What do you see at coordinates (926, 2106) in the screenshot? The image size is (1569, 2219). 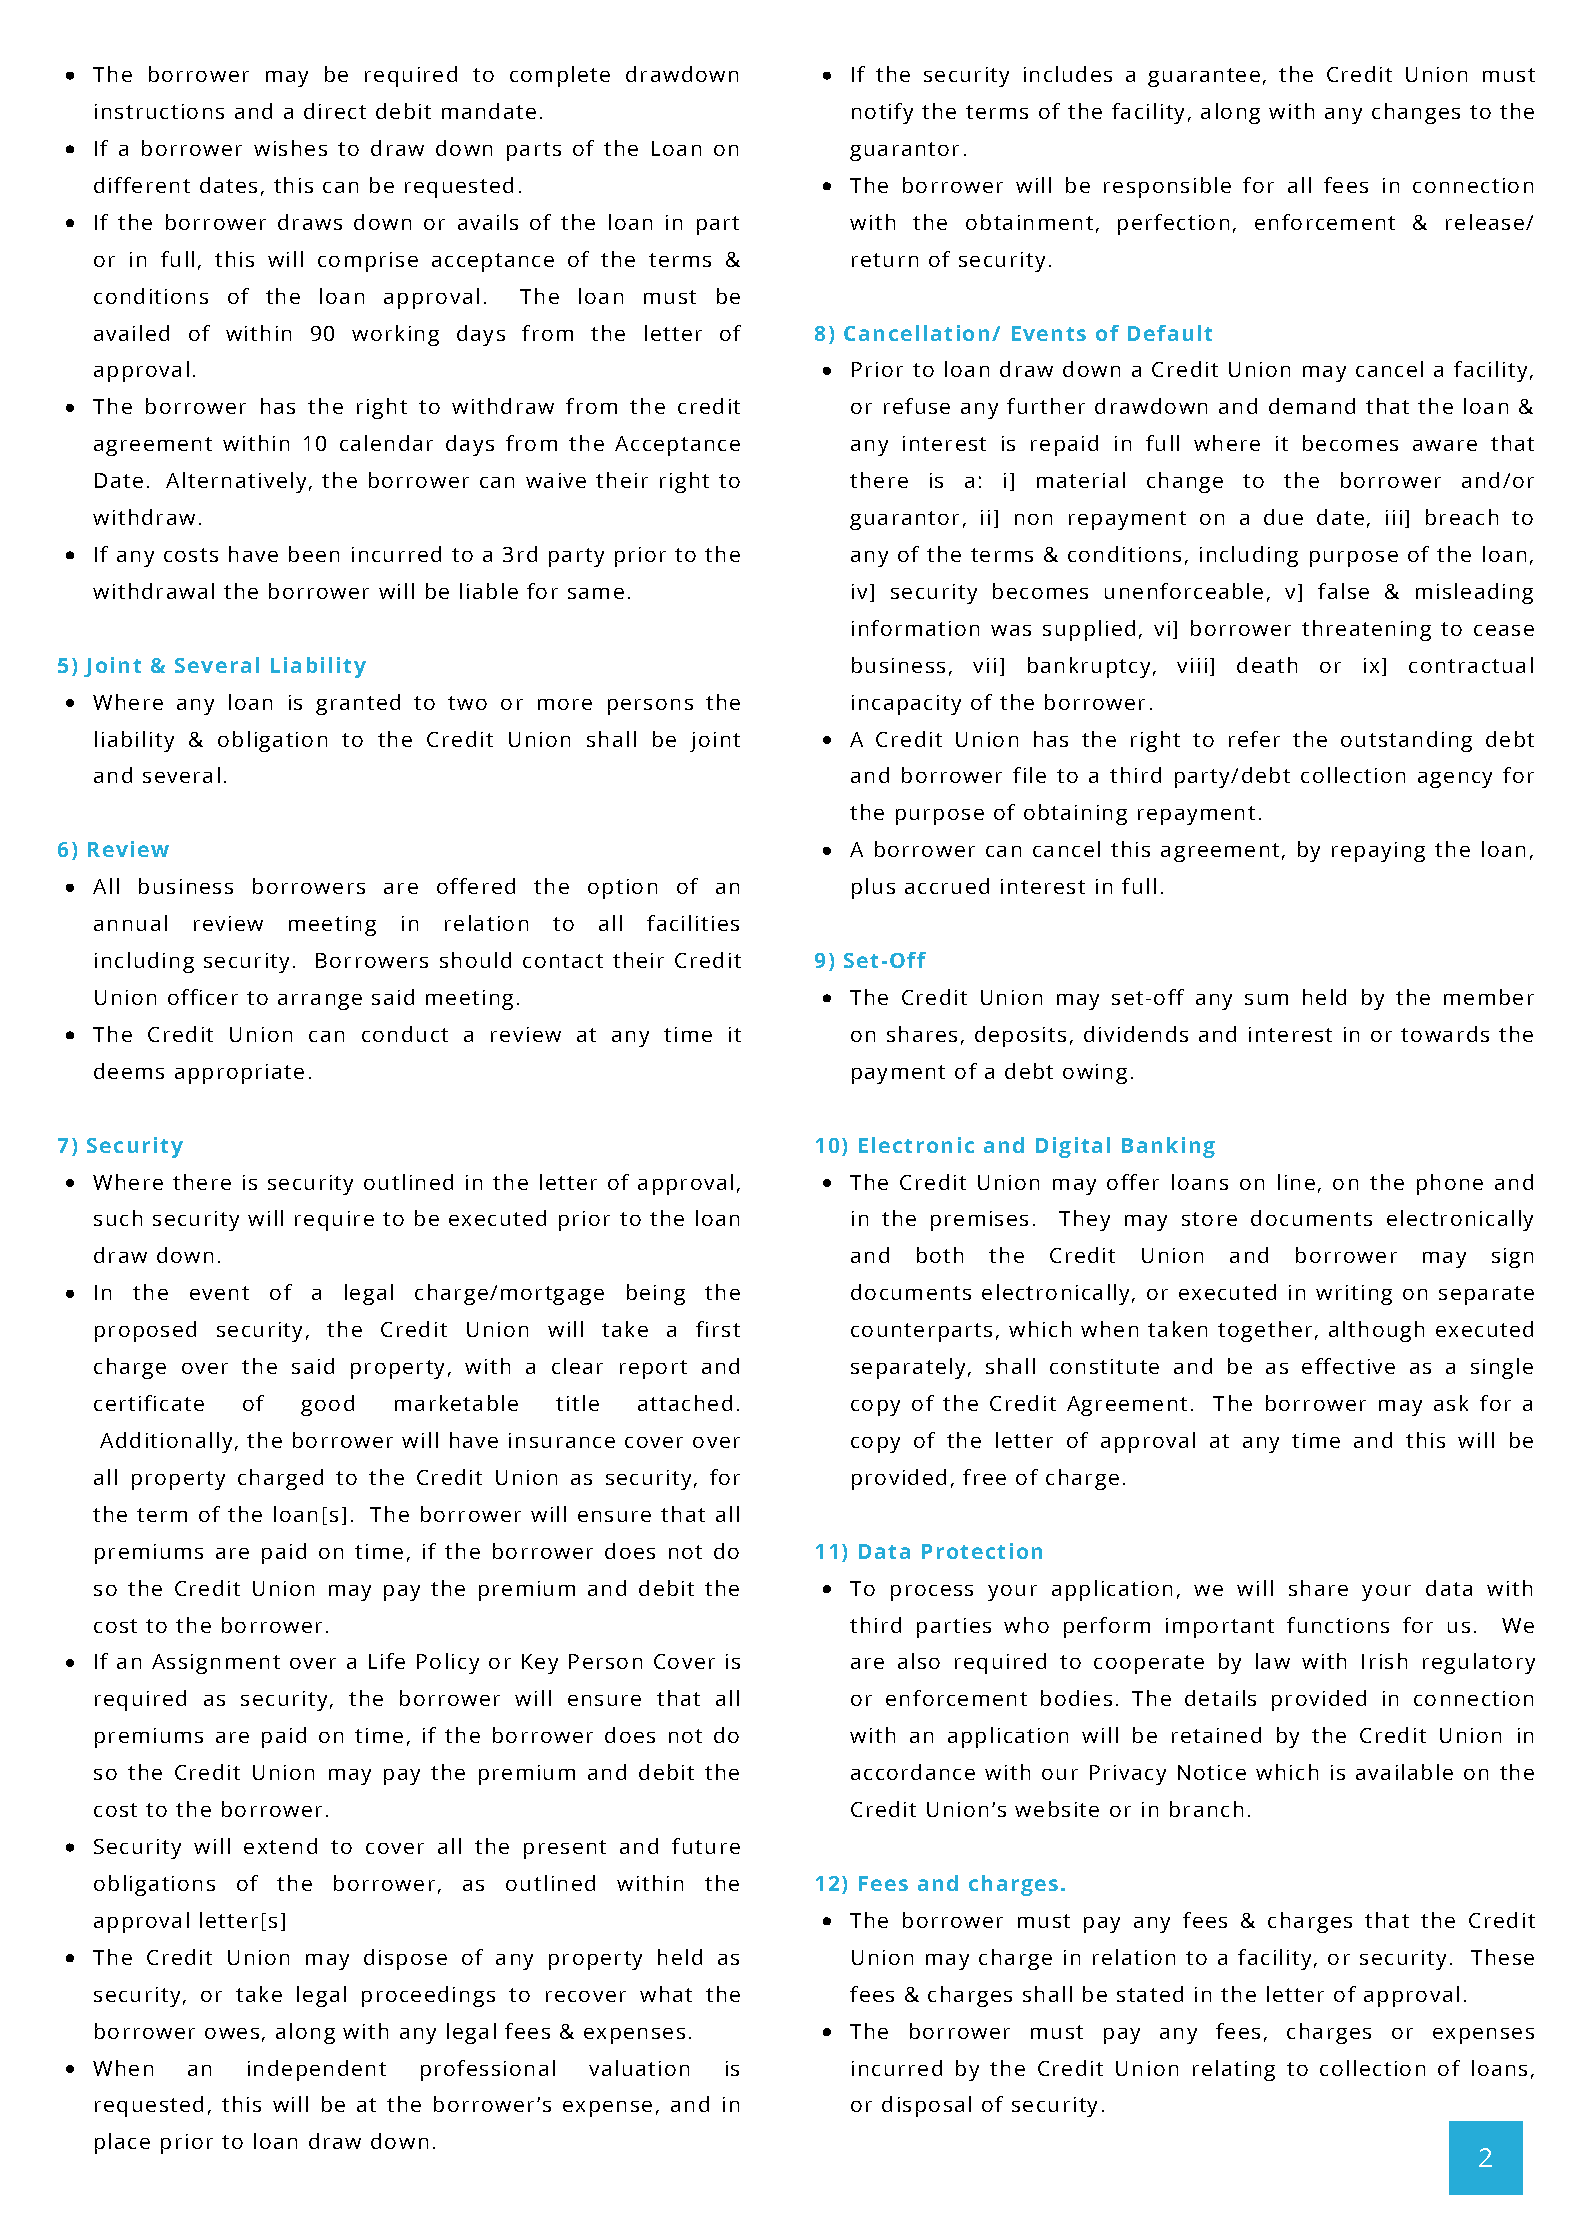 I see `disposal` at bounding box center [926, 2106].
